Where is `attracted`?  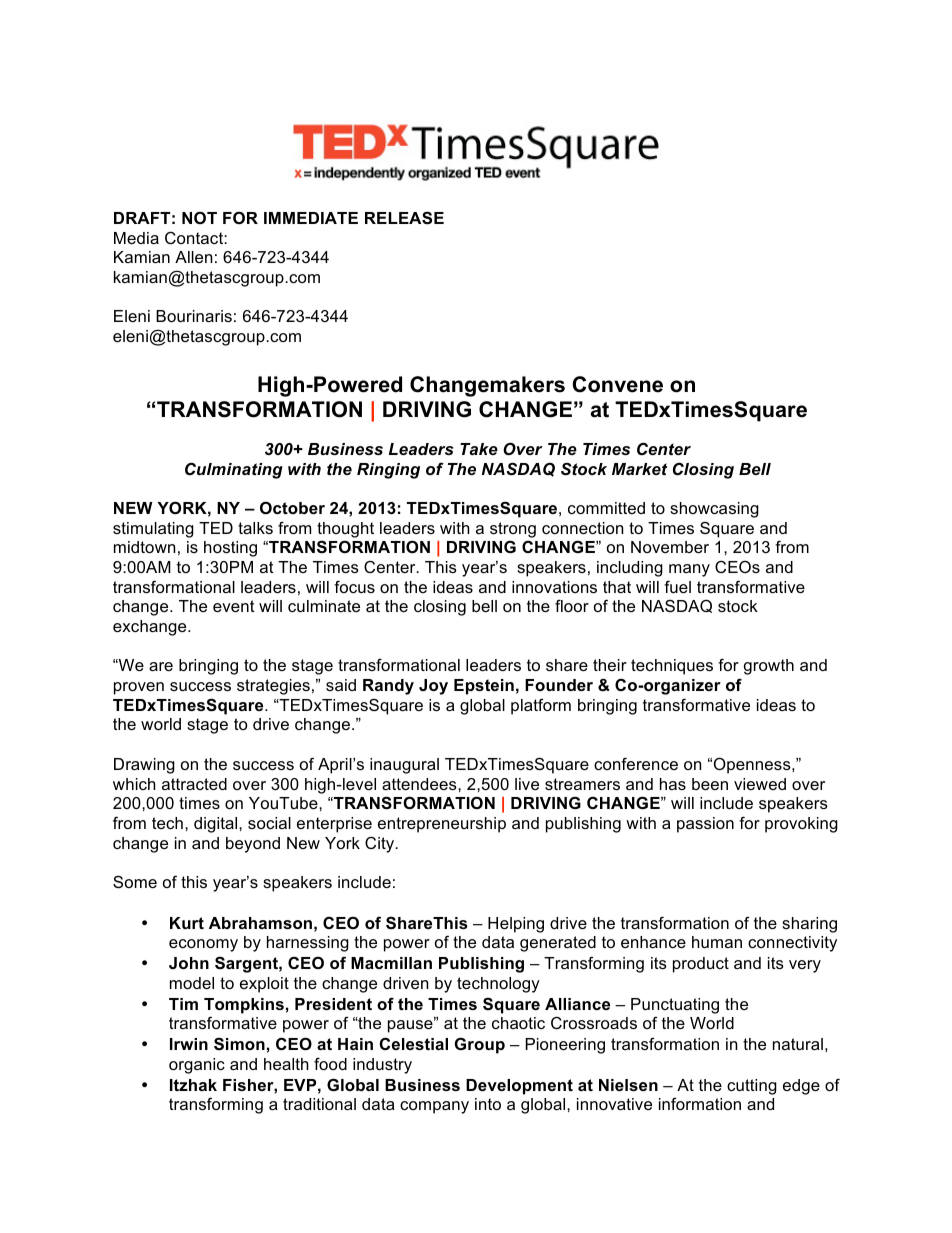 attracted is located at coordinates (194, 784).
